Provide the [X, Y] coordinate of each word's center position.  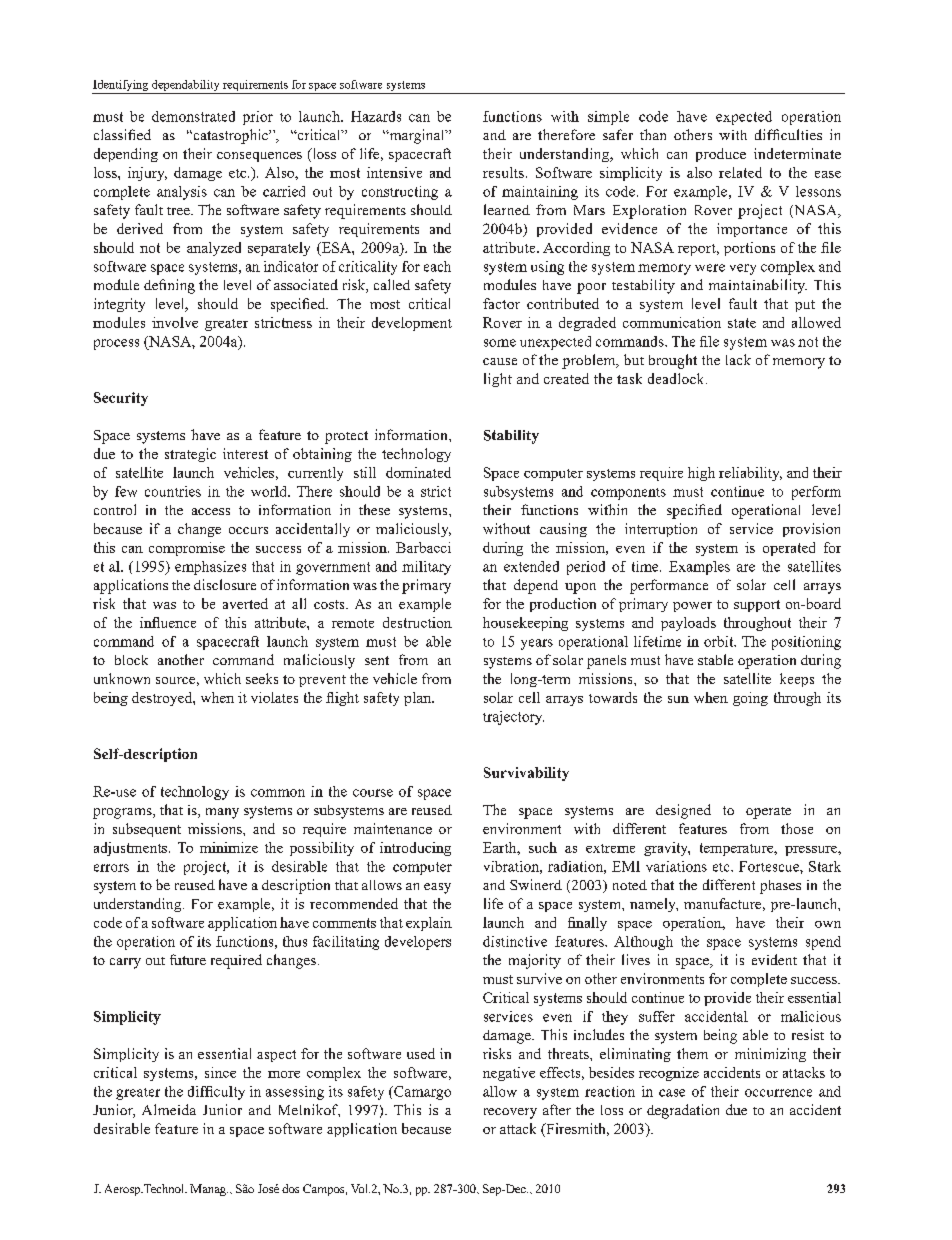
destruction [417, 622]
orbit [720, 641]
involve [175, 322]
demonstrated [193, 116]
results [503, 172]
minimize [229, 847]
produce [721, 155]
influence [168, 622]
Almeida [169, 1109]
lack [738, 359]
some [500, 343]
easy [437, 888]
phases [780, 887]
